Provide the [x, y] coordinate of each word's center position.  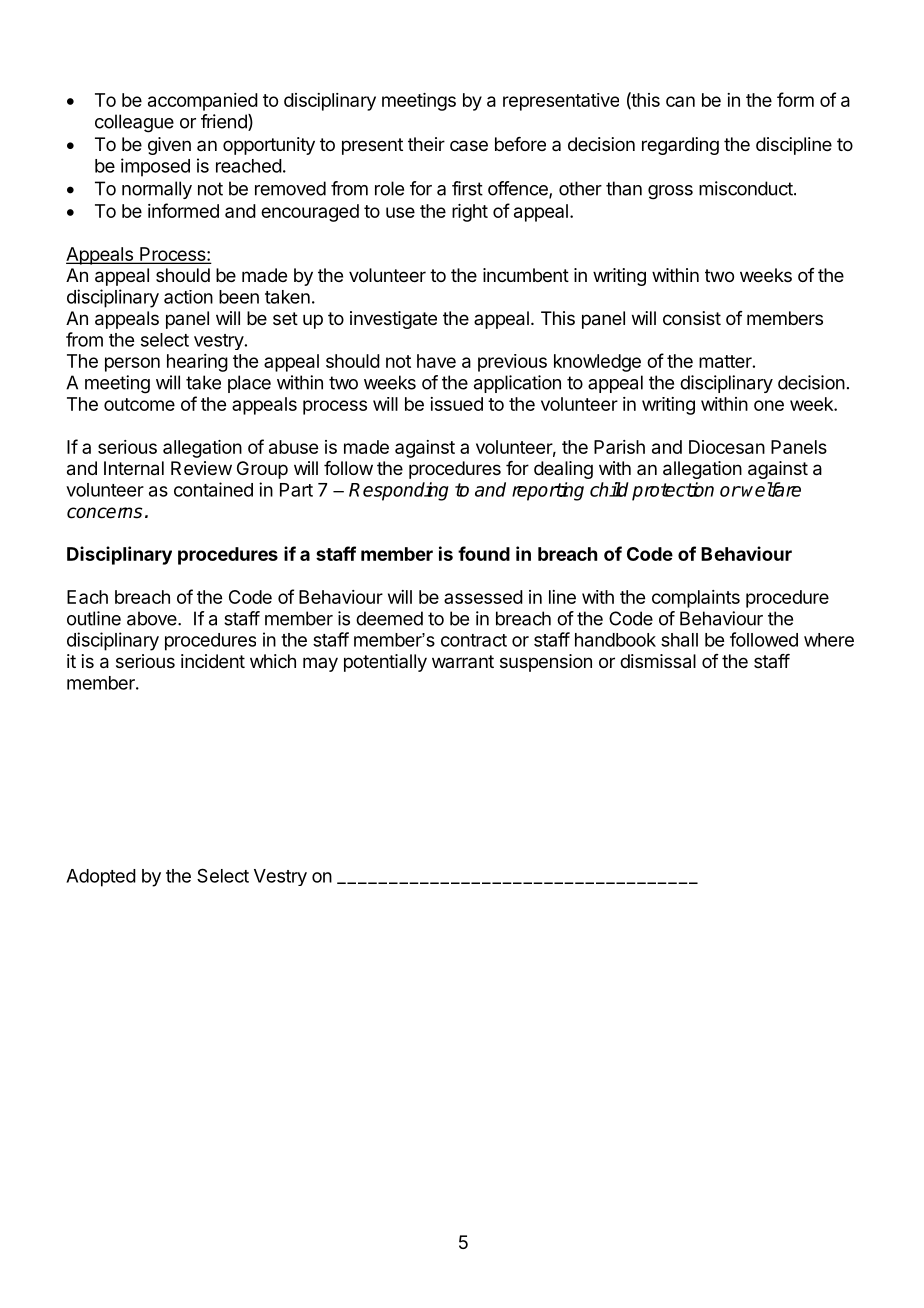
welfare [771, 489]
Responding [399, 491]
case [469, 146]
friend [225, 122]
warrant [463, 661]
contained [213, 489]
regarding [680, 146]
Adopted [101, 878]
